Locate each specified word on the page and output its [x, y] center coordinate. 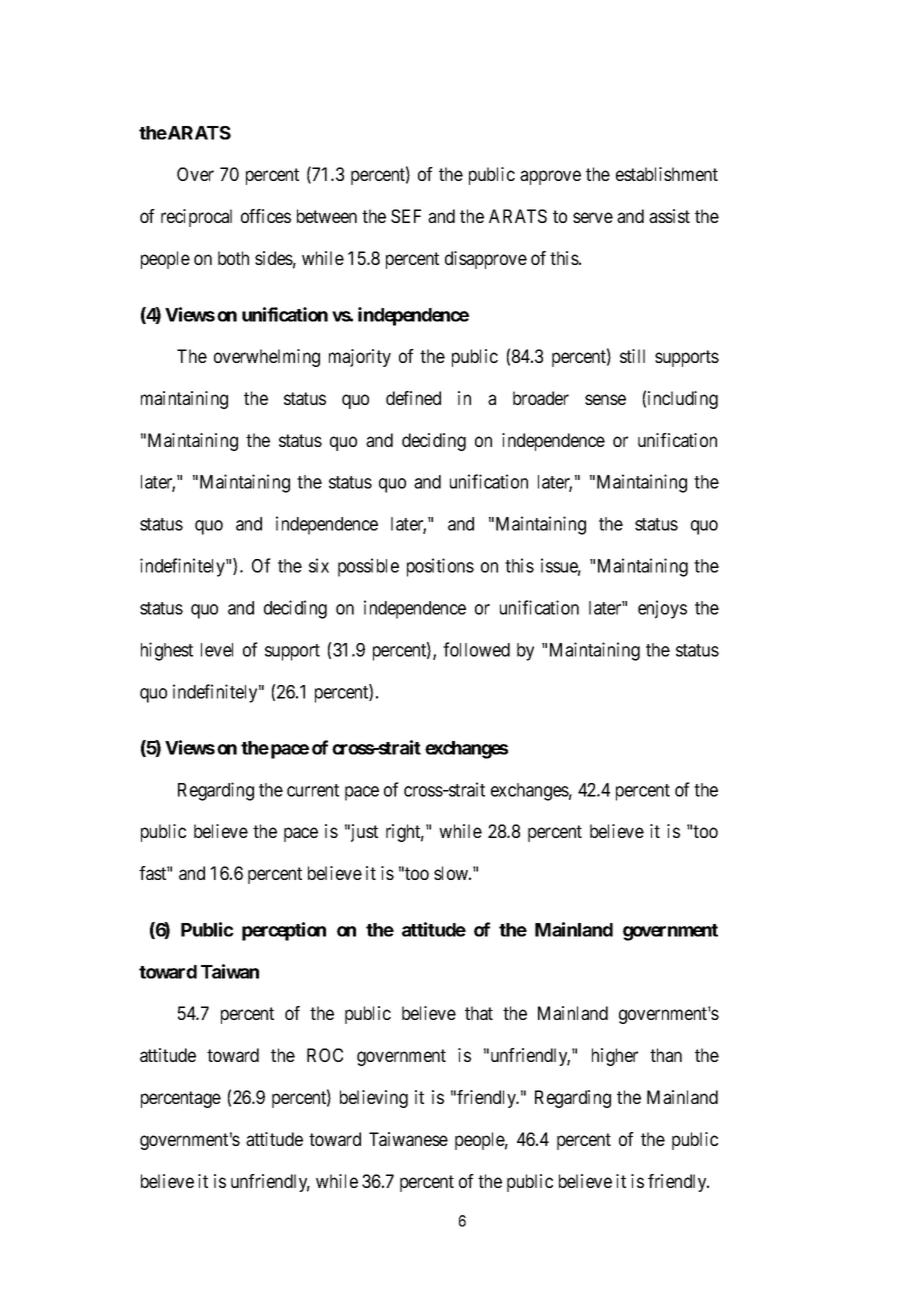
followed [476, 649]
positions [440, 567]
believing [374, 1099]
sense [605, 399]
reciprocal [196, 218]
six [319, 565]
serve [593, 217]
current [313, 790]
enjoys [662, 609]
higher [615, 1057]
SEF [406, 216]
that [479, 1013]
